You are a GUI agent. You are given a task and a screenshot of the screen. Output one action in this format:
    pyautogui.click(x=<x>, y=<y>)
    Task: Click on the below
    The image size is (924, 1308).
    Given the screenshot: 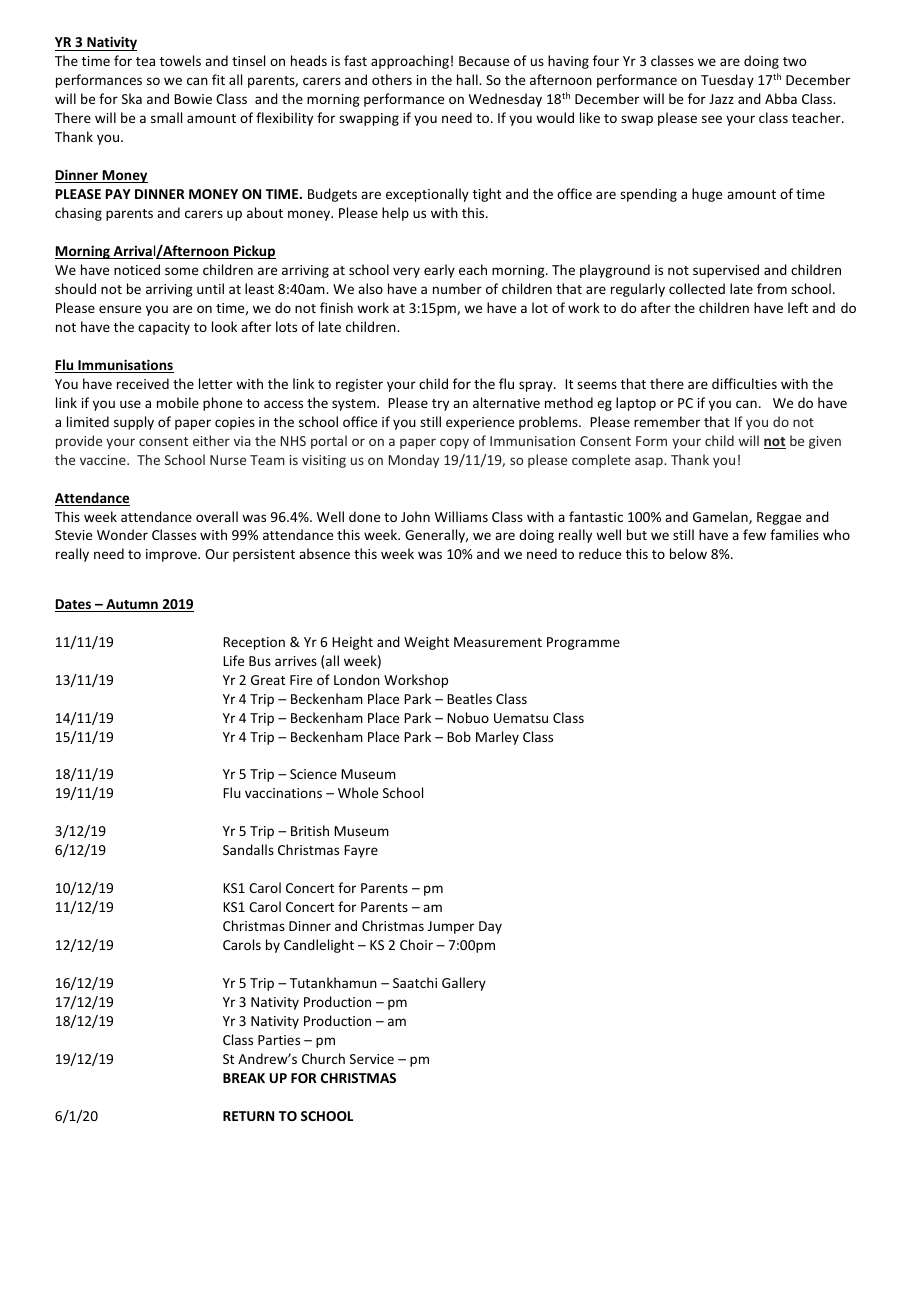 What is the action you would take?
    pyautogui.click(x=688, y=553)
